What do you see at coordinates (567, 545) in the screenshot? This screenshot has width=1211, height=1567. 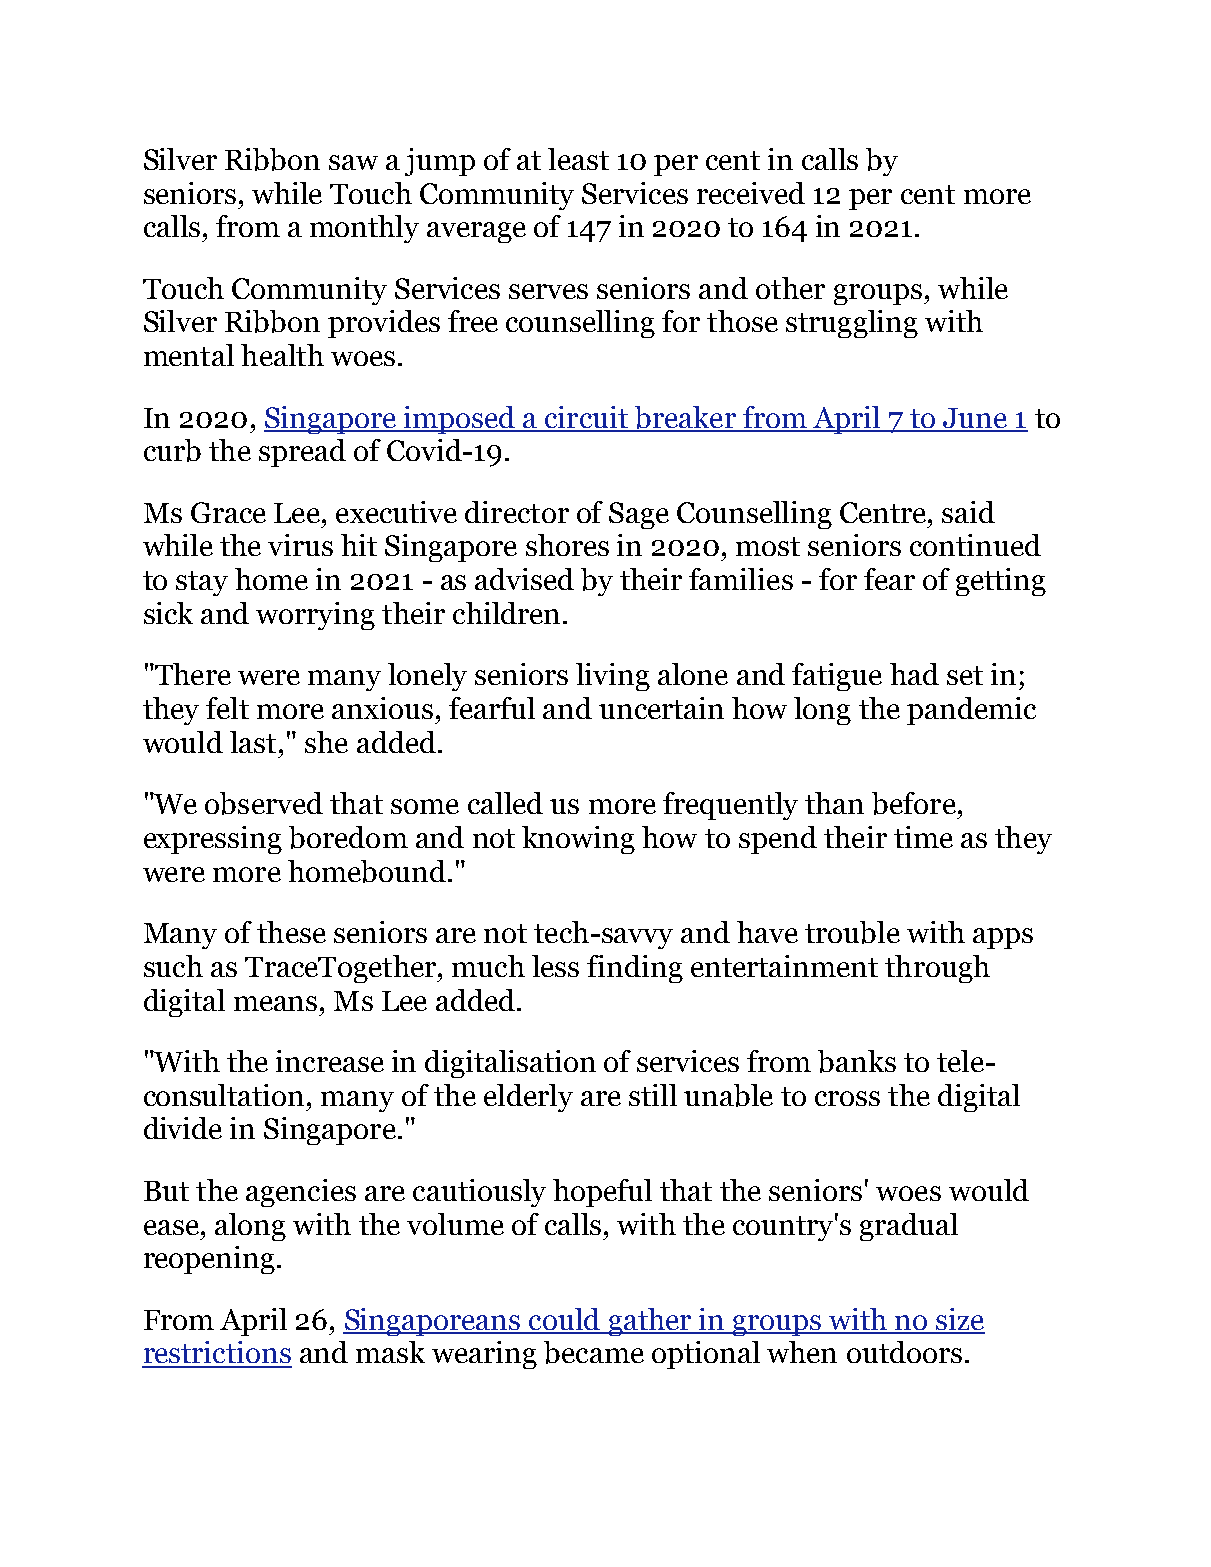 I see `shores` at bounding box center [567, 545].
